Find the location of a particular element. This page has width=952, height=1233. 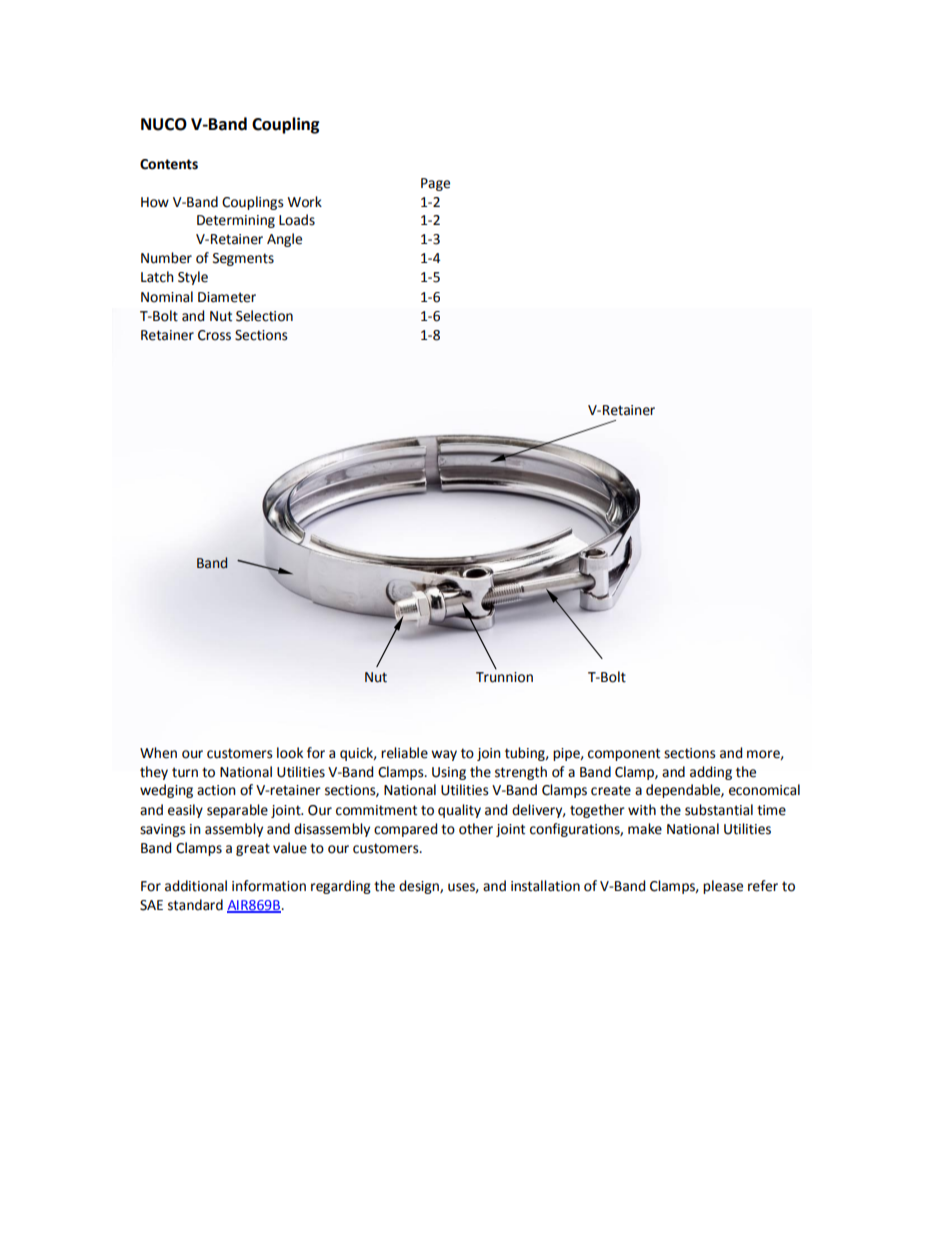

look is located at coordinates (290, 753).
